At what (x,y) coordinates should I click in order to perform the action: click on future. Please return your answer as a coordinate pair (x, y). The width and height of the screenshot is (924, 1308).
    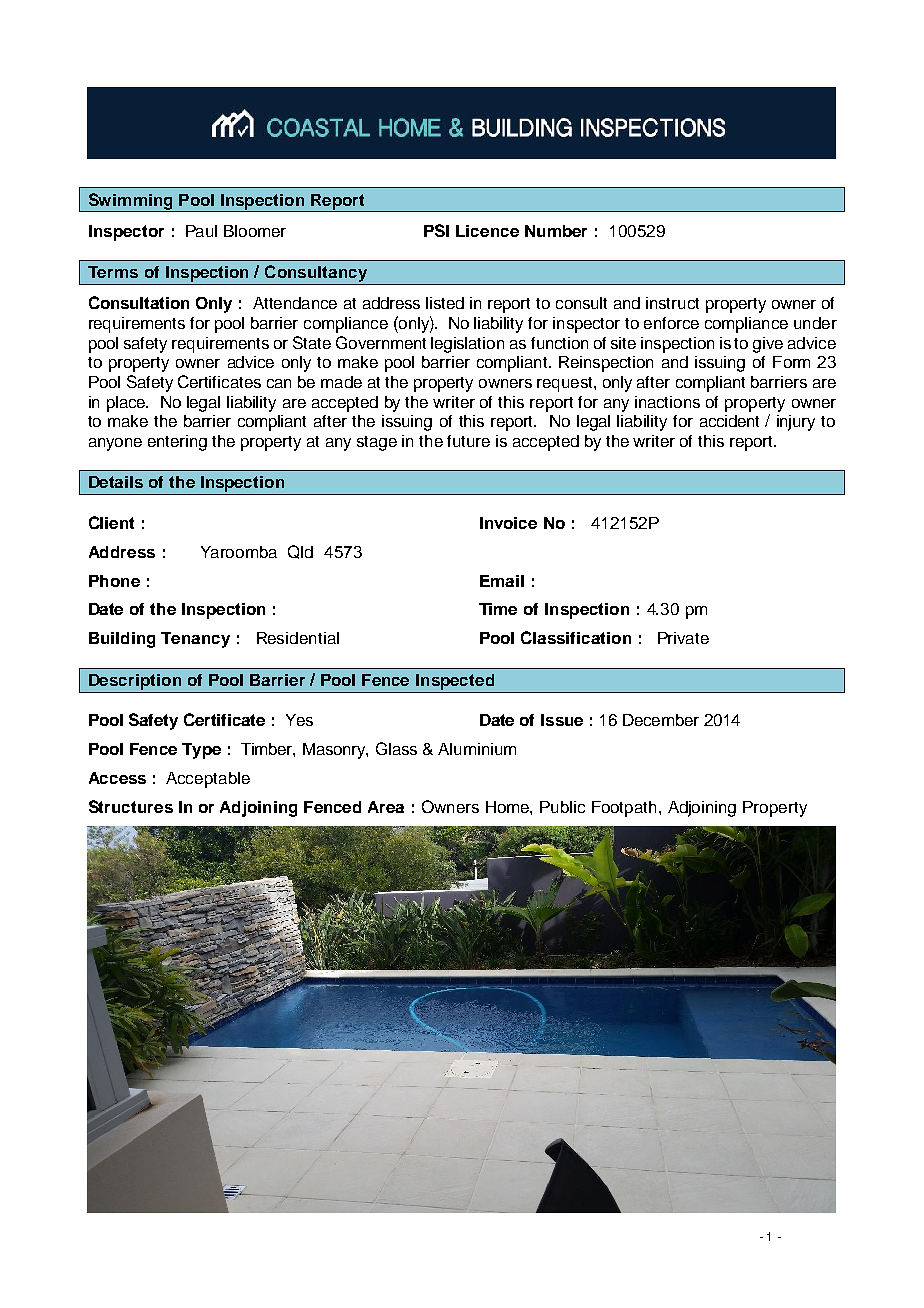
    Looking at the image, I should click on (468, 441).
